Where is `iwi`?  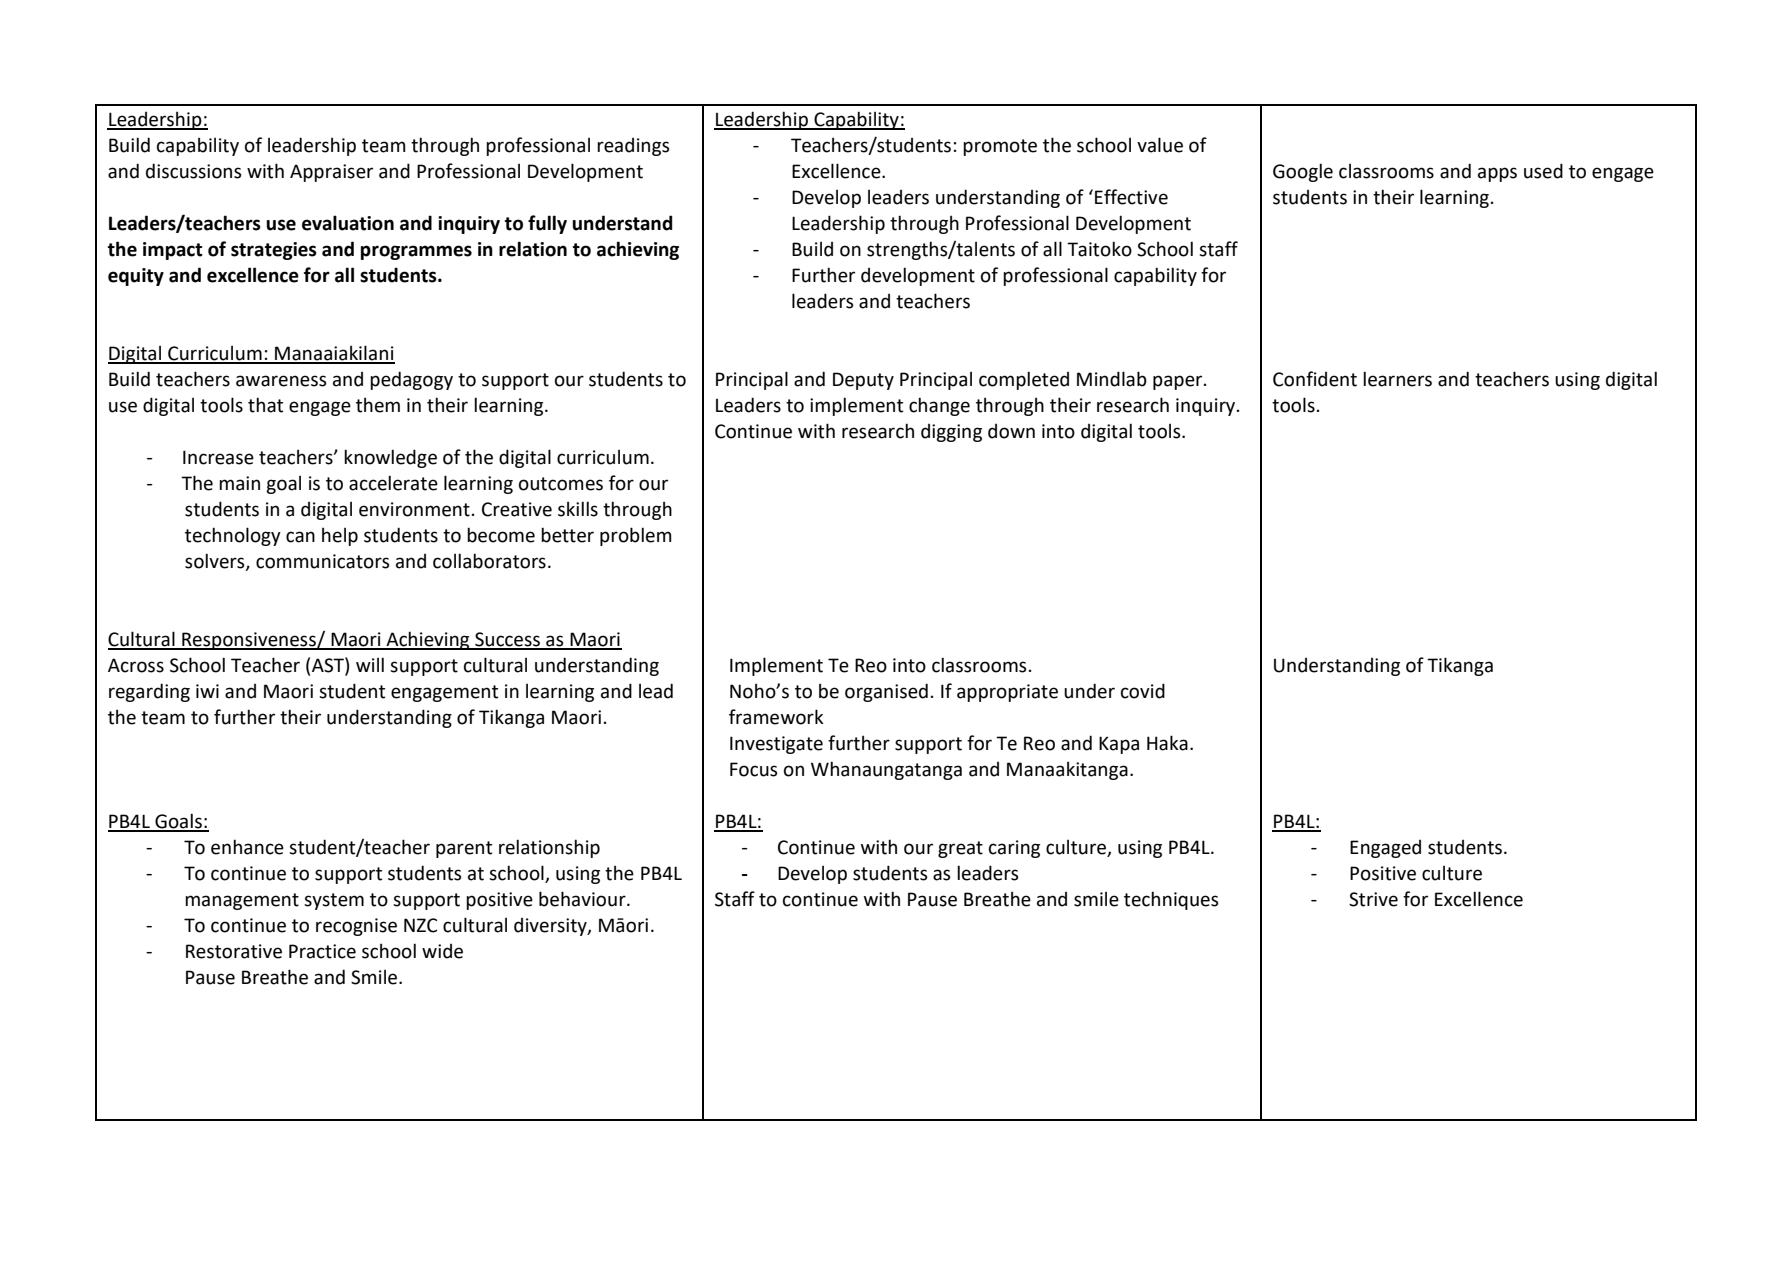 iwi is located at coordinates (207, 691).
